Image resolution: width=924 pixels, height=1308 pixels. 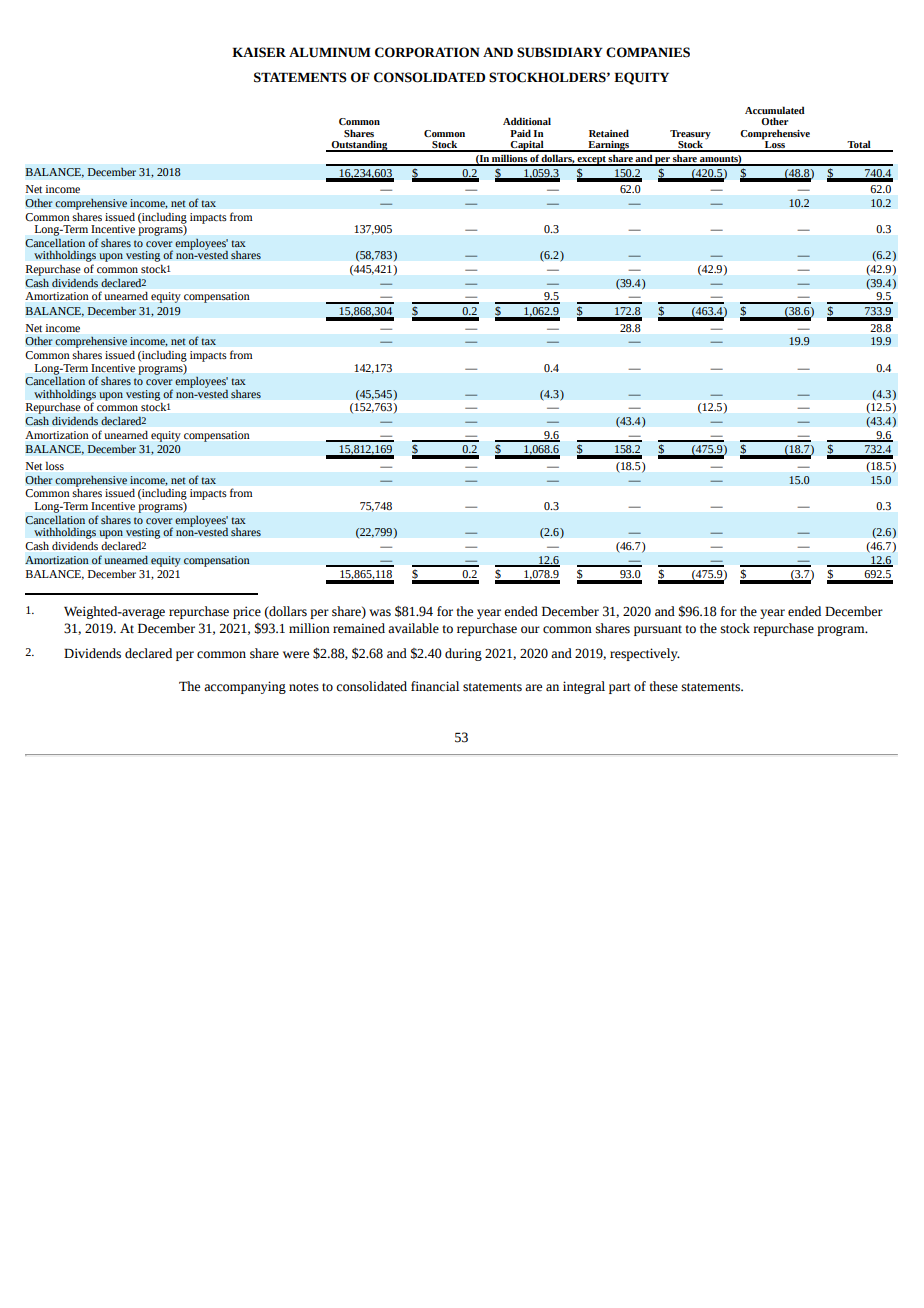 I want to click on Outstanding, so click(x=359, y=146).
